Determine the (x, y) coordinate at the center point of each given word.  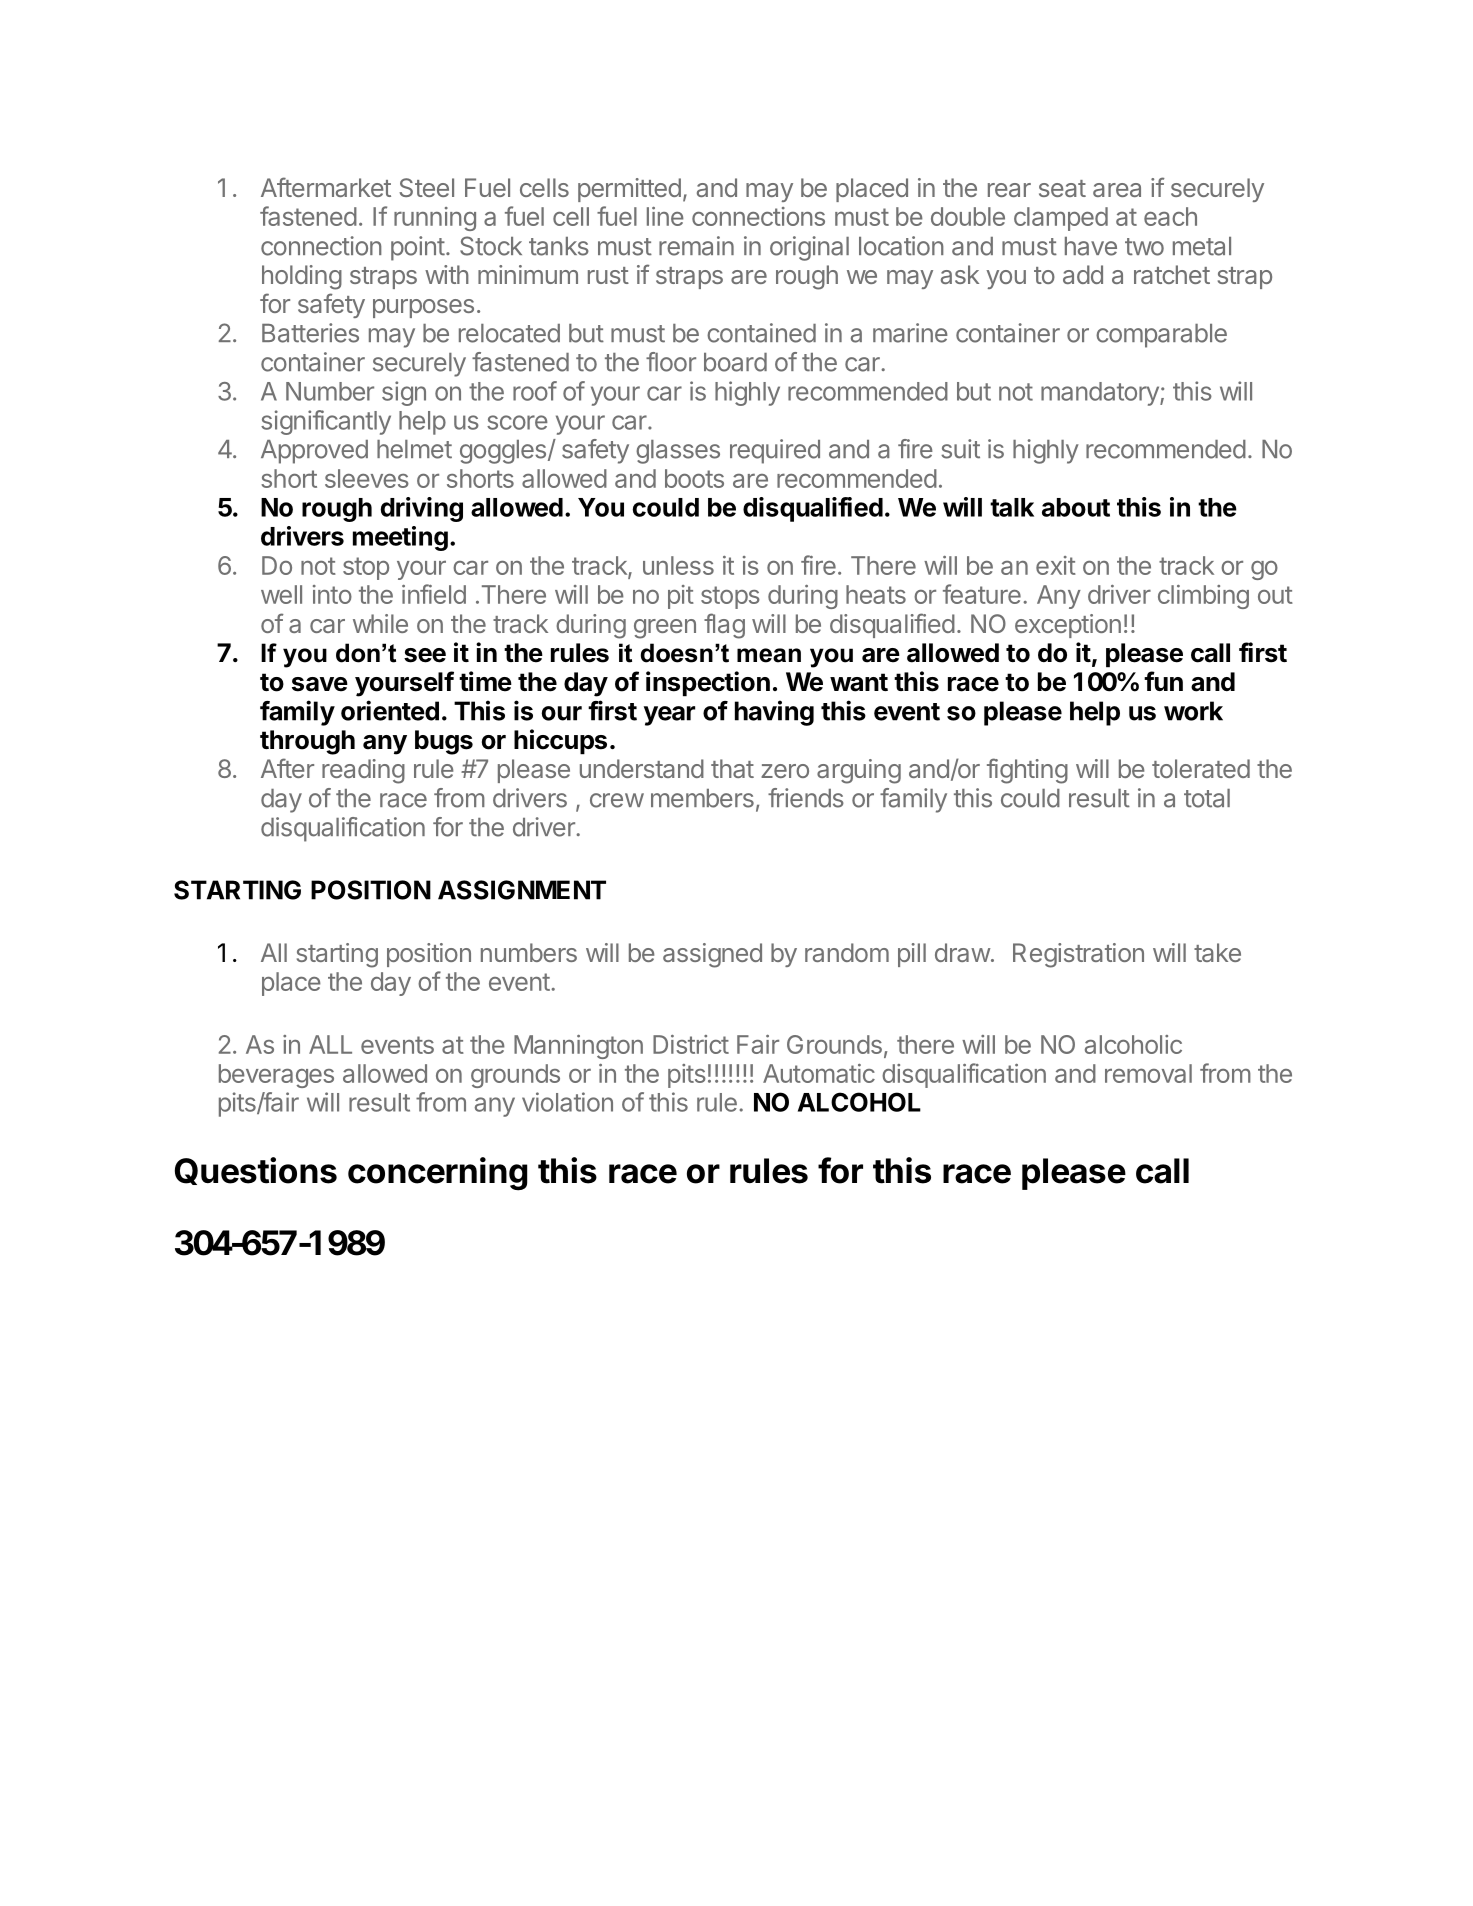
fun (1163, 681)
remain (696, 246)
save (320, 684)
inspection (708, 684)
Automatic (819, 1073)
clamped (1061, 219)
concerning (437, 1174)
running (435, 219)
